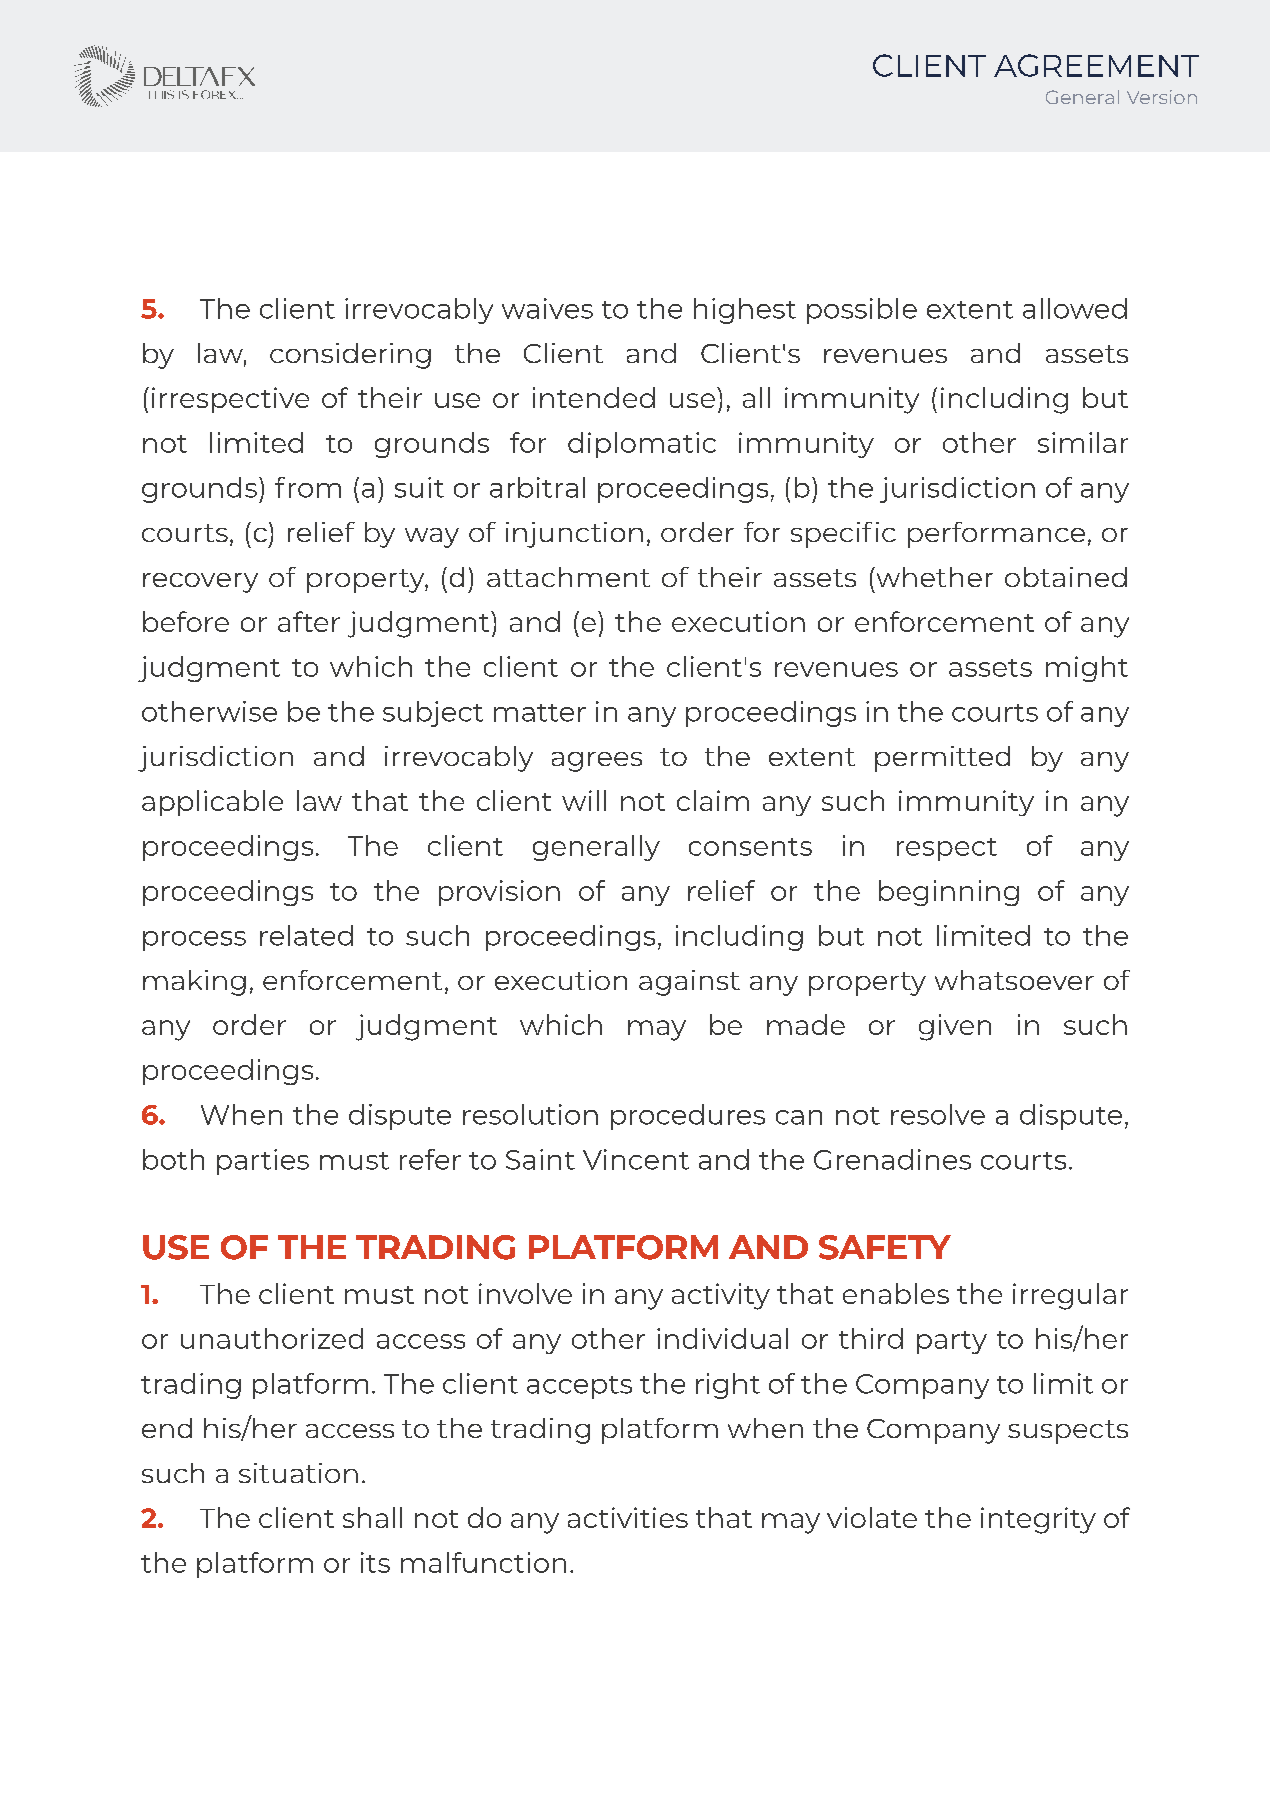 The image size is (1270, 1796). What do you see at coordinates (298, 1473) in the page?
I see `situation` at bounding box center [298, 1473].
